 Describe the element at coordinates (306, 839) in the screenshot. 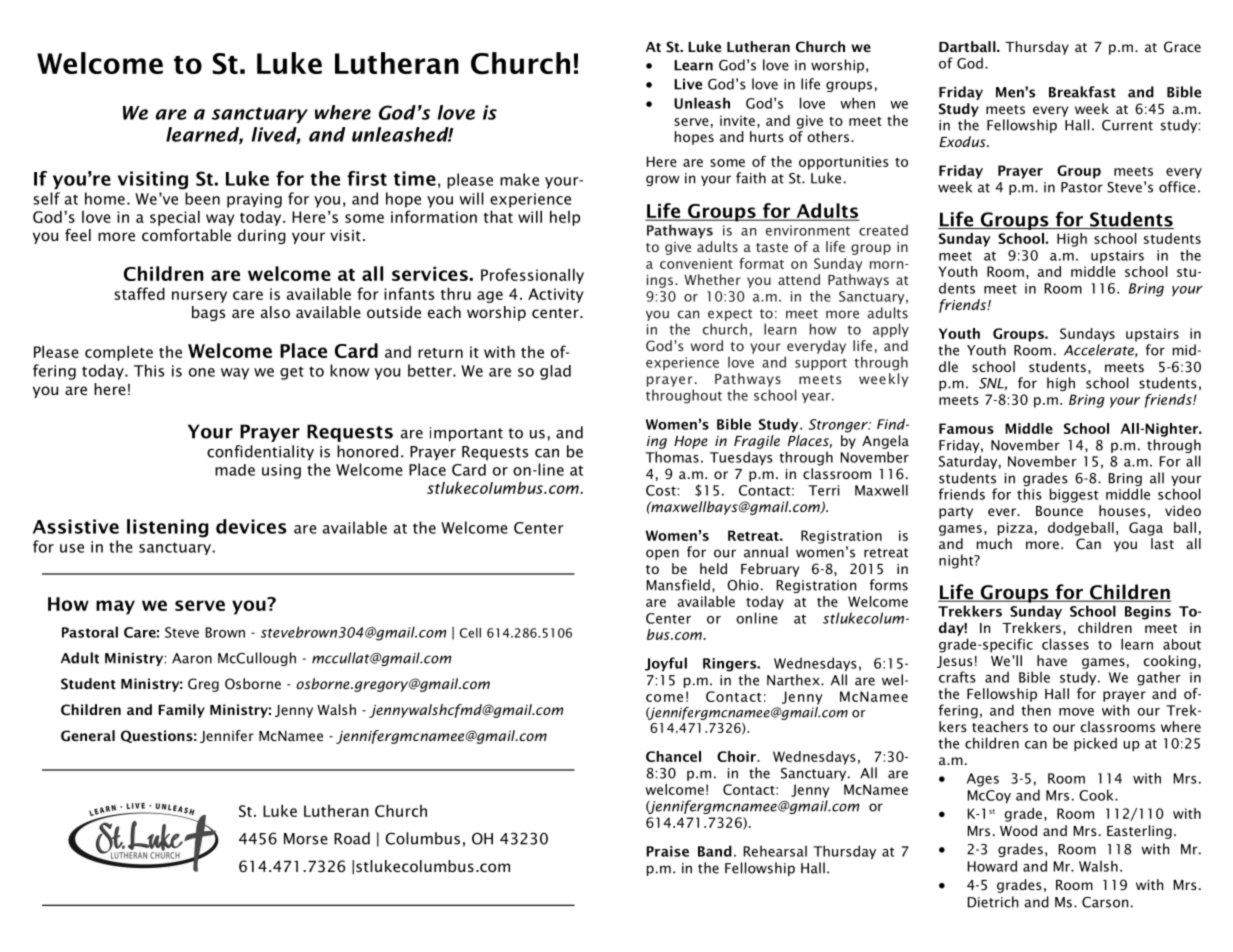

I see `Morse` at that location.
